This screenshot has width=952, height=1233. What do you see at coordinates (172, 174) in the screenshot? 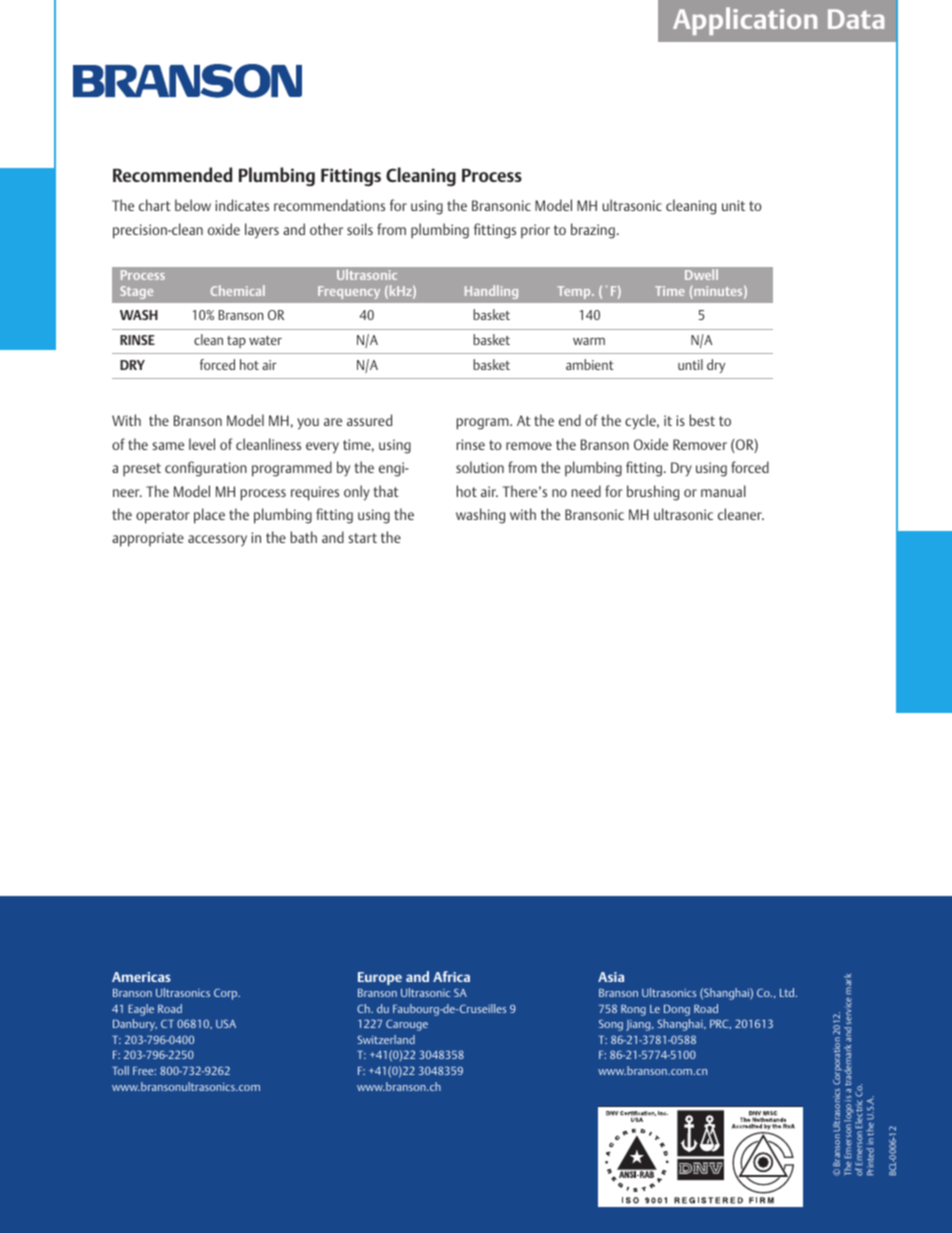
I see `Recommended` at bounding box center [172, 174].
